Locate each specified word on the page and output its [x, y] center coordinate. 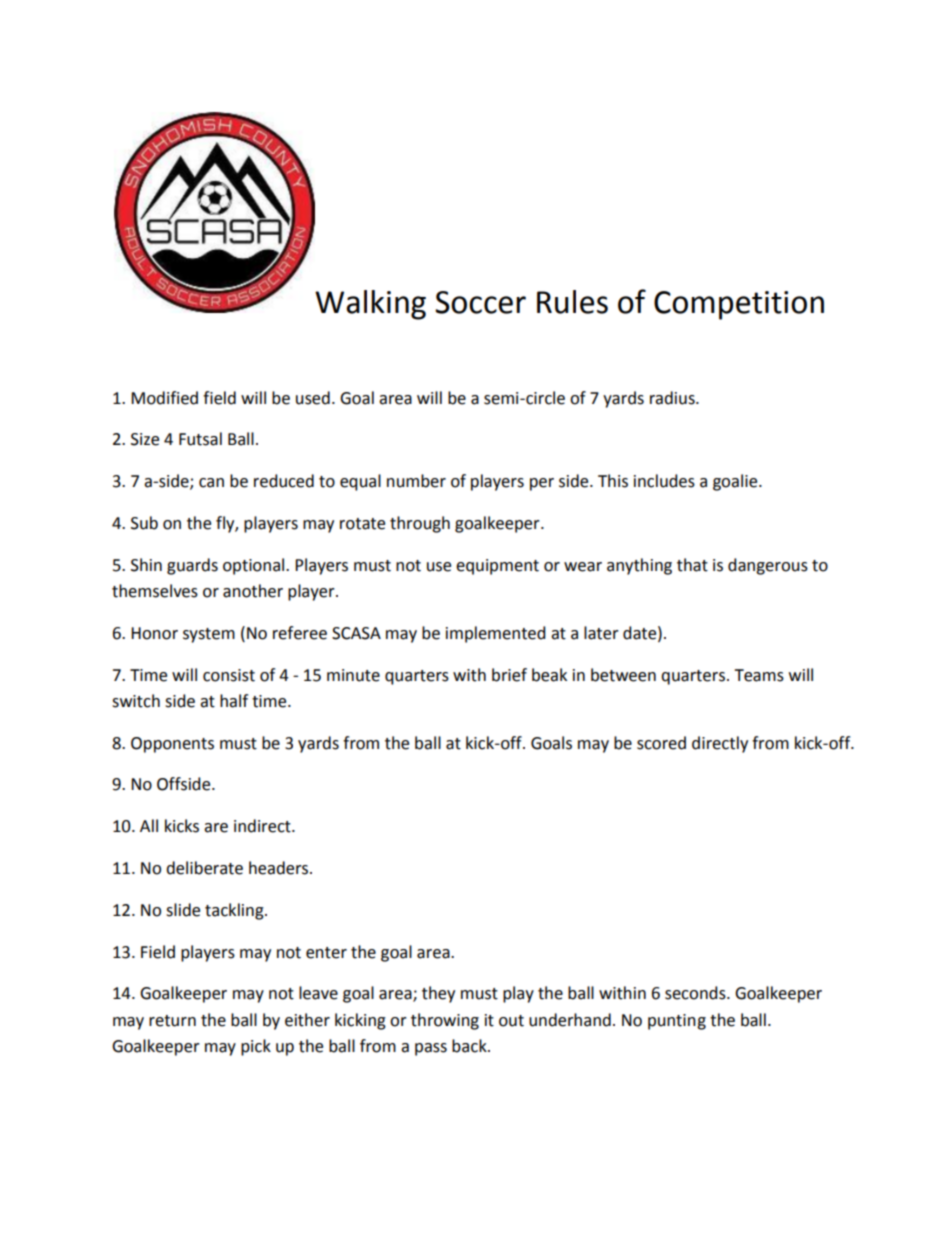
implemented [496, 634]
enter [326, 953]
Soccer [480, 302]
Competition [739, 305]
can [211, 483]
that [692, 565]
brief [509, 675]
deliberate [204, 868]
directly [720, 744]
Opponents [172, 745]
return [172, 1021]
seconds [696, 993]
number [416, 481]
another [253, 591]
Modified [164, 398]
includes [664, 481]
